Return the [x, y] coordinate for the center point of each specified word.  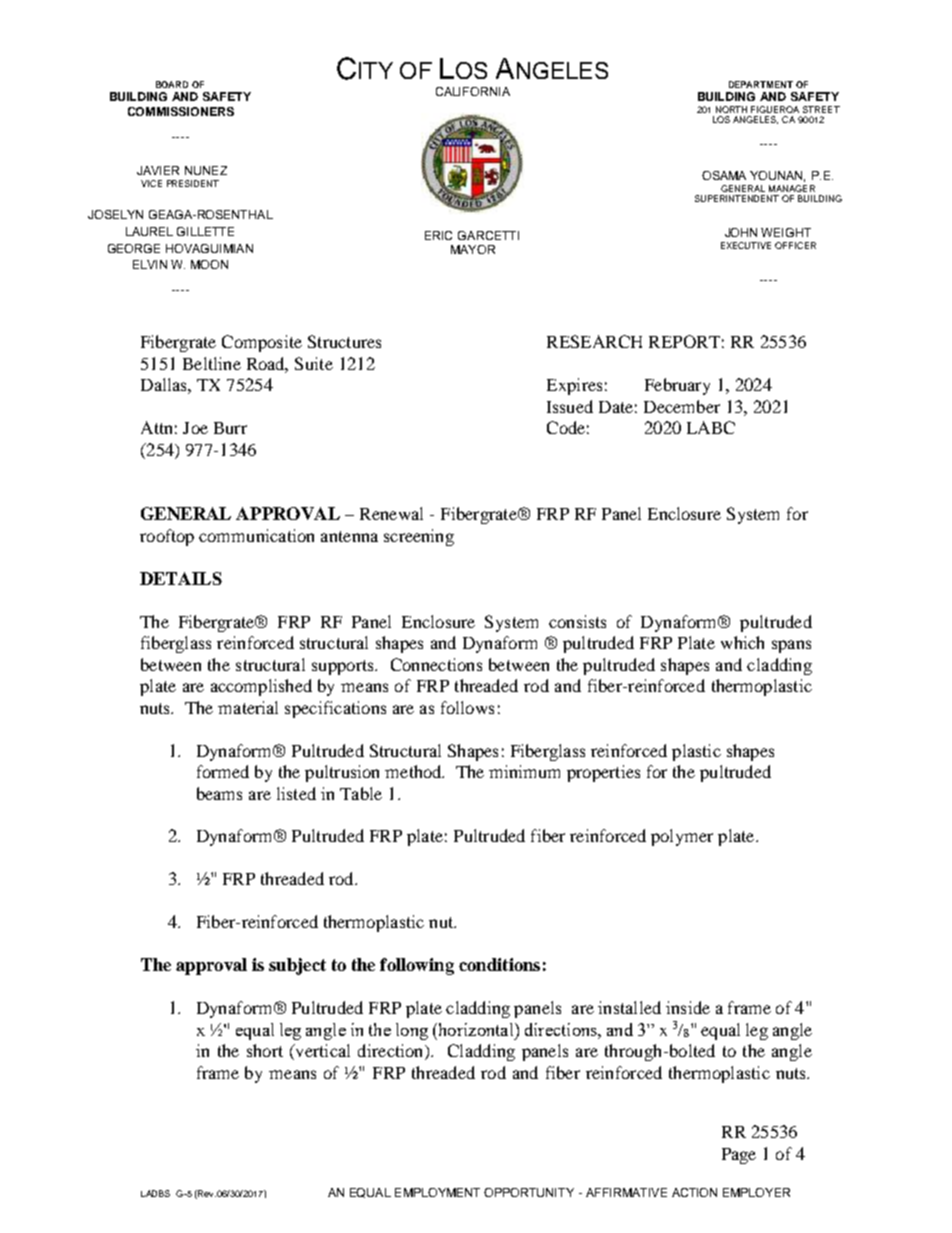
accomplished [261, 687]
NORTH [731, 109]
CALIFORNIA [473, 91]
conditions [499, 964]
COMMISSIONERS [181, 111]
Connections [436, 664]
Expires [574, 386]
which [742, 642]
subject [297, 966]
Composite [262, 343]
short [265, 1050]
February [677, 386]
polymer [682, 837]
